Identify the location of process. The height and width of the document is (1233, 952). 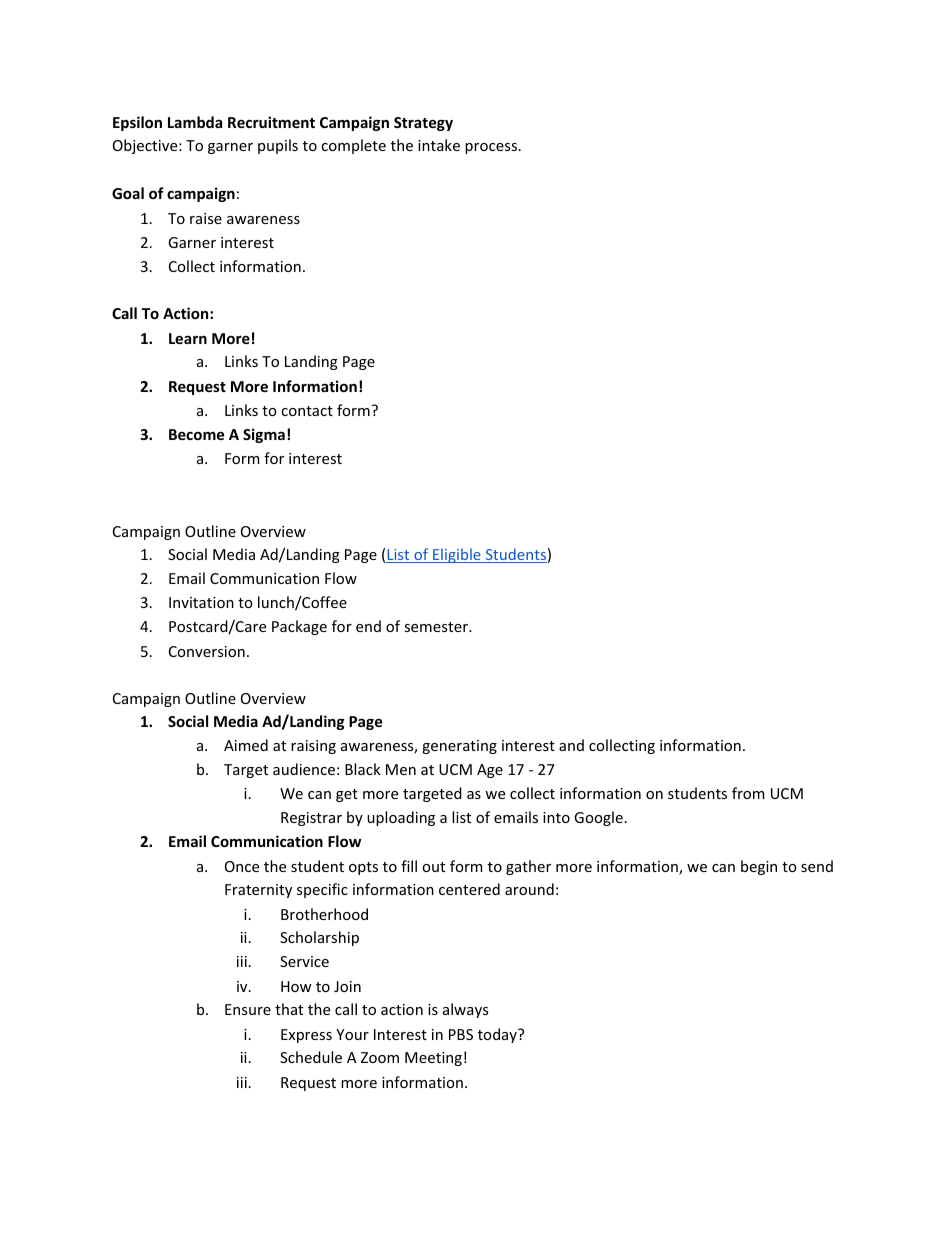
(491, 148).
